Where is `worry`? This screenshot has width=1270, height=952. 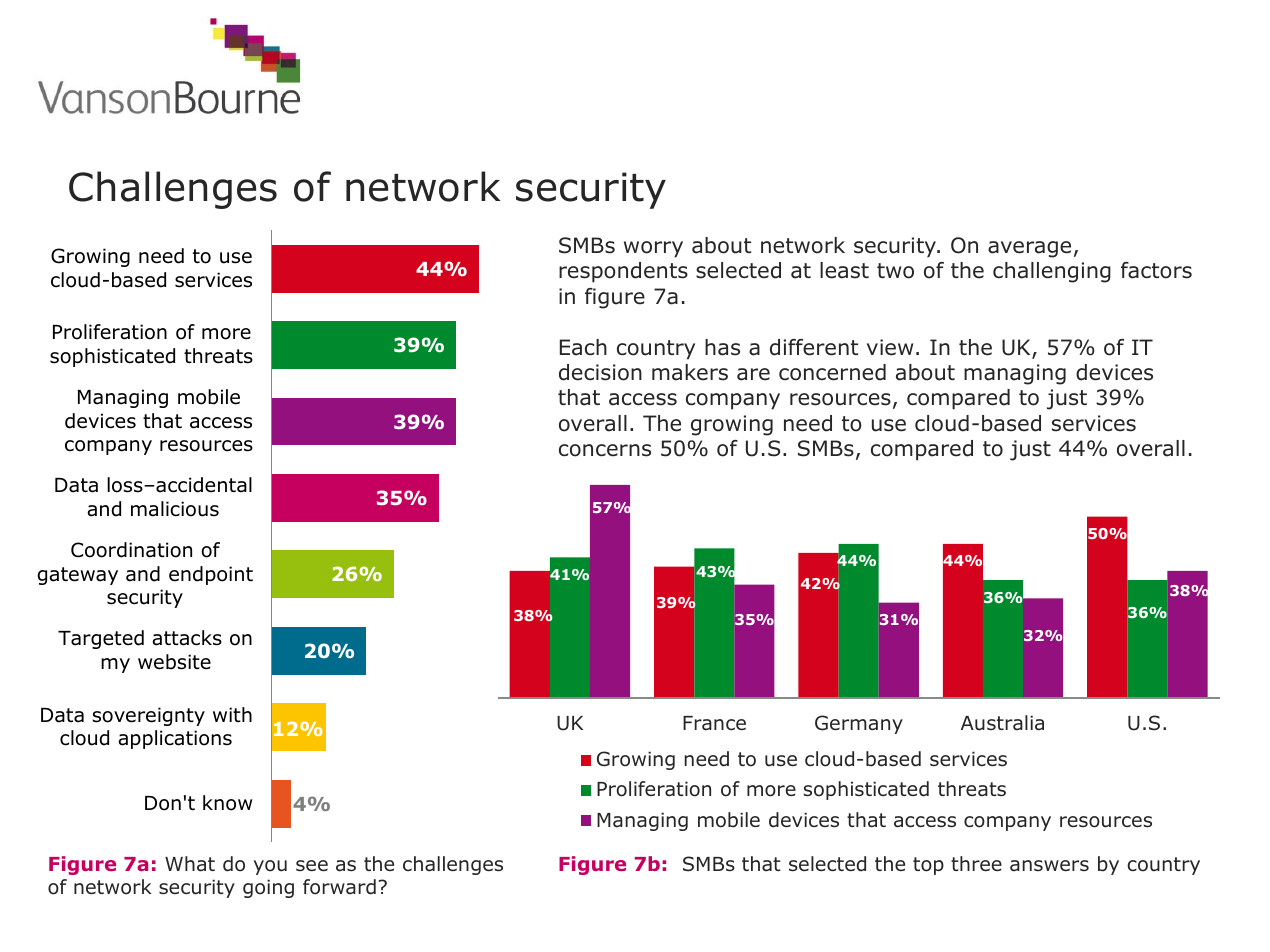 worry is located at coordinates (653, 249).
